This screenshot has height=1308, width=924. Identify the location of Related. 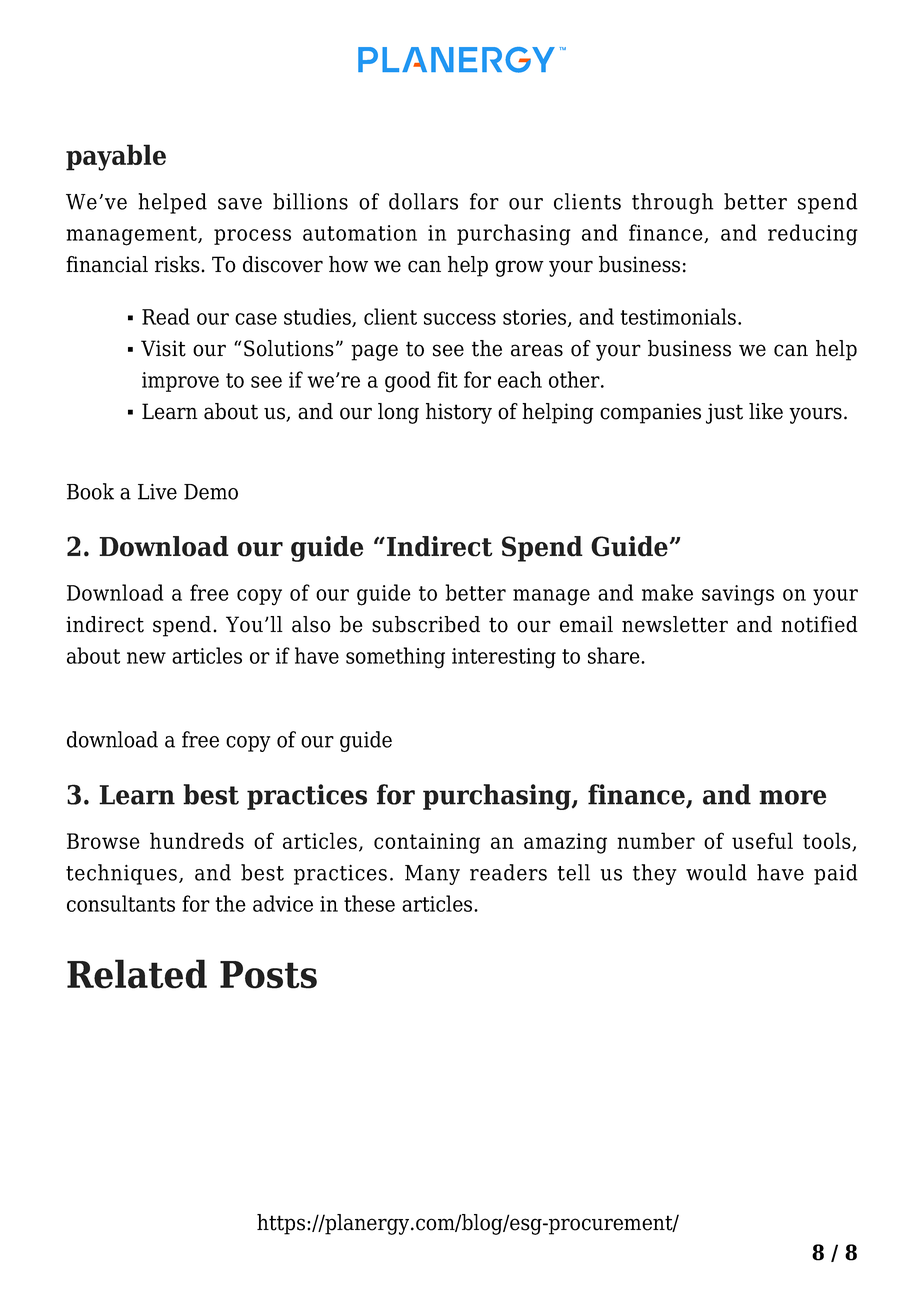
(137, 974).
